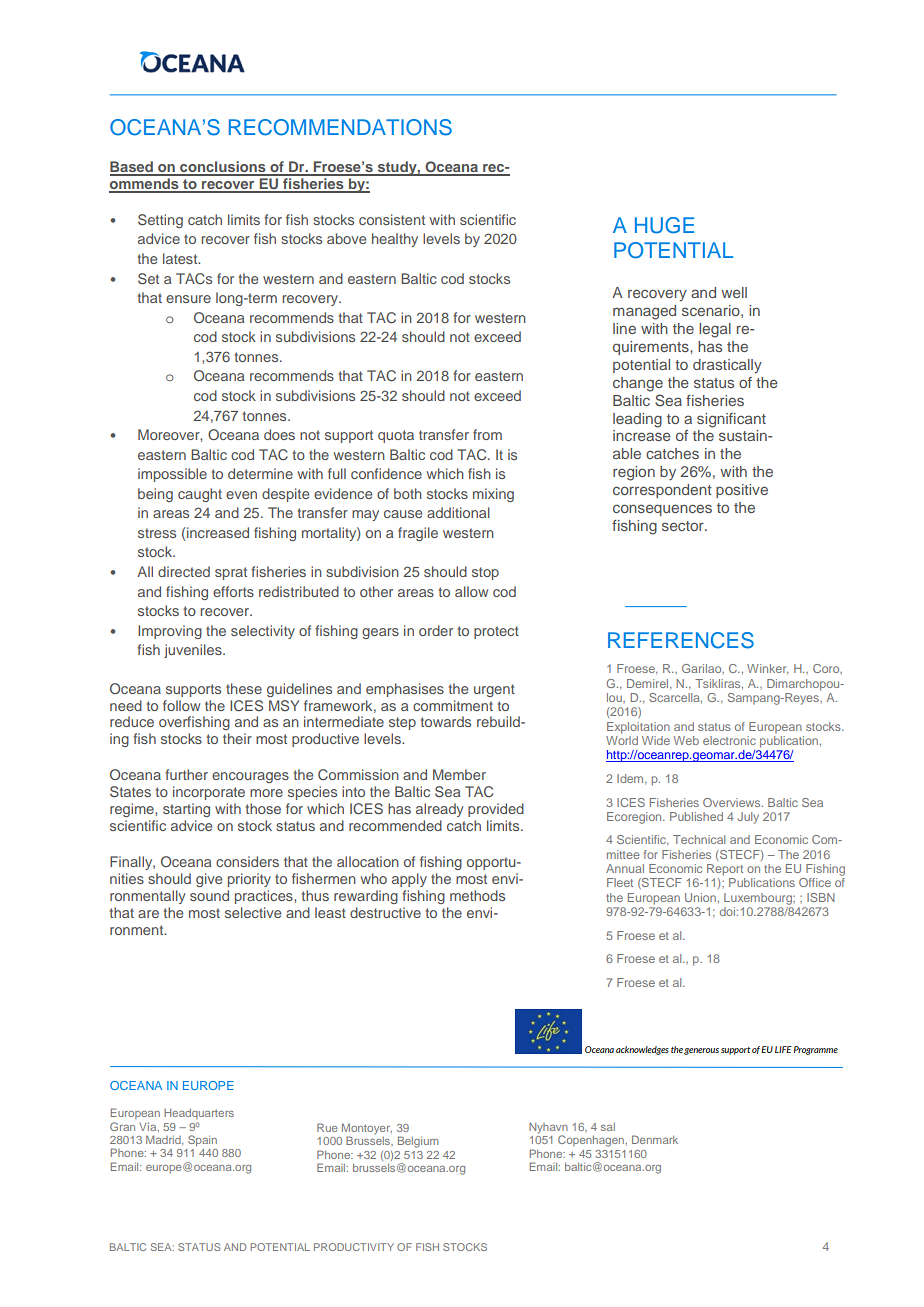  Describe the element at coordinates (458, 512) in the document. I see `additional` at that location.
